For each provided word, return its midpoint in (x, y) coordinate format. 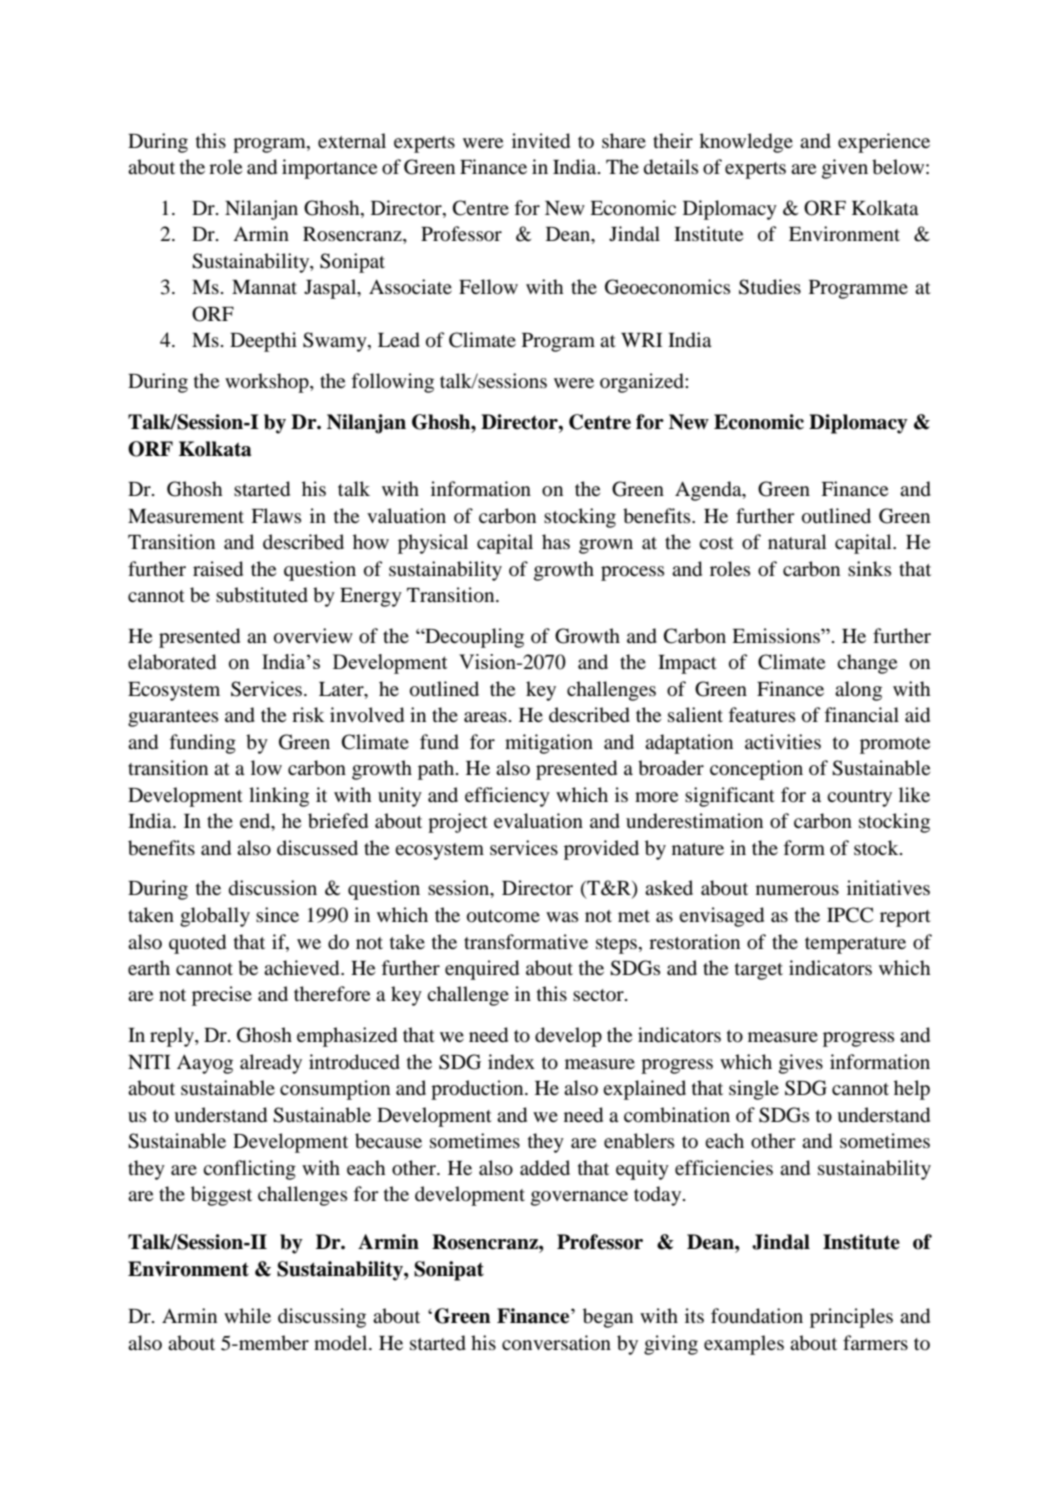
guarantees (173, 718)
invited (541, 141)
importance (329, 169)
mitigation (549, 744)
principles (851, 1318)
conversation (556, 1343)
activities (783, 741)
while (247, 1315)
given (845, 169)
